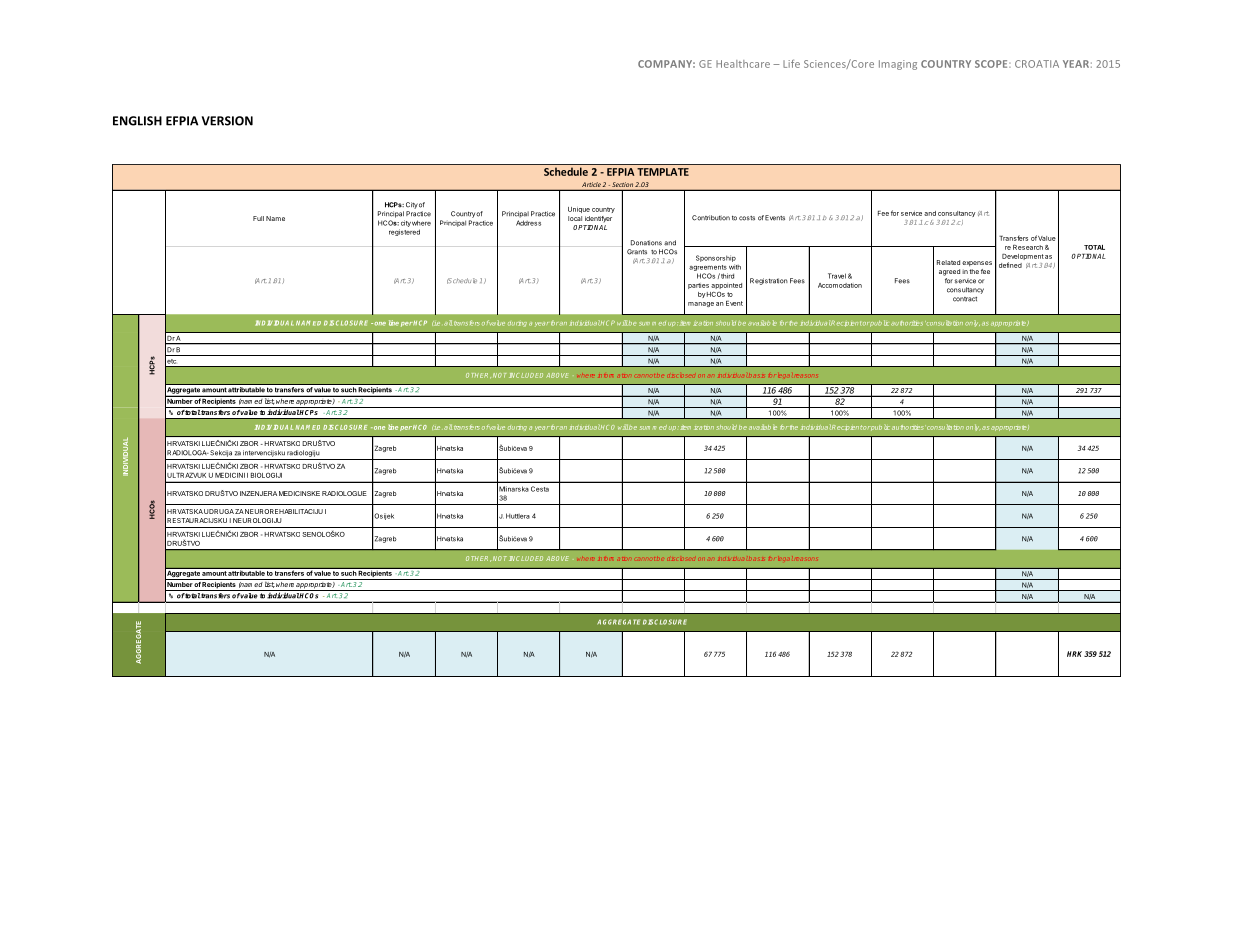 The image size is (1233, 952). Describe the element at coordinates (743, 64) in the screenshot. I see `Healthcare` at that location.
